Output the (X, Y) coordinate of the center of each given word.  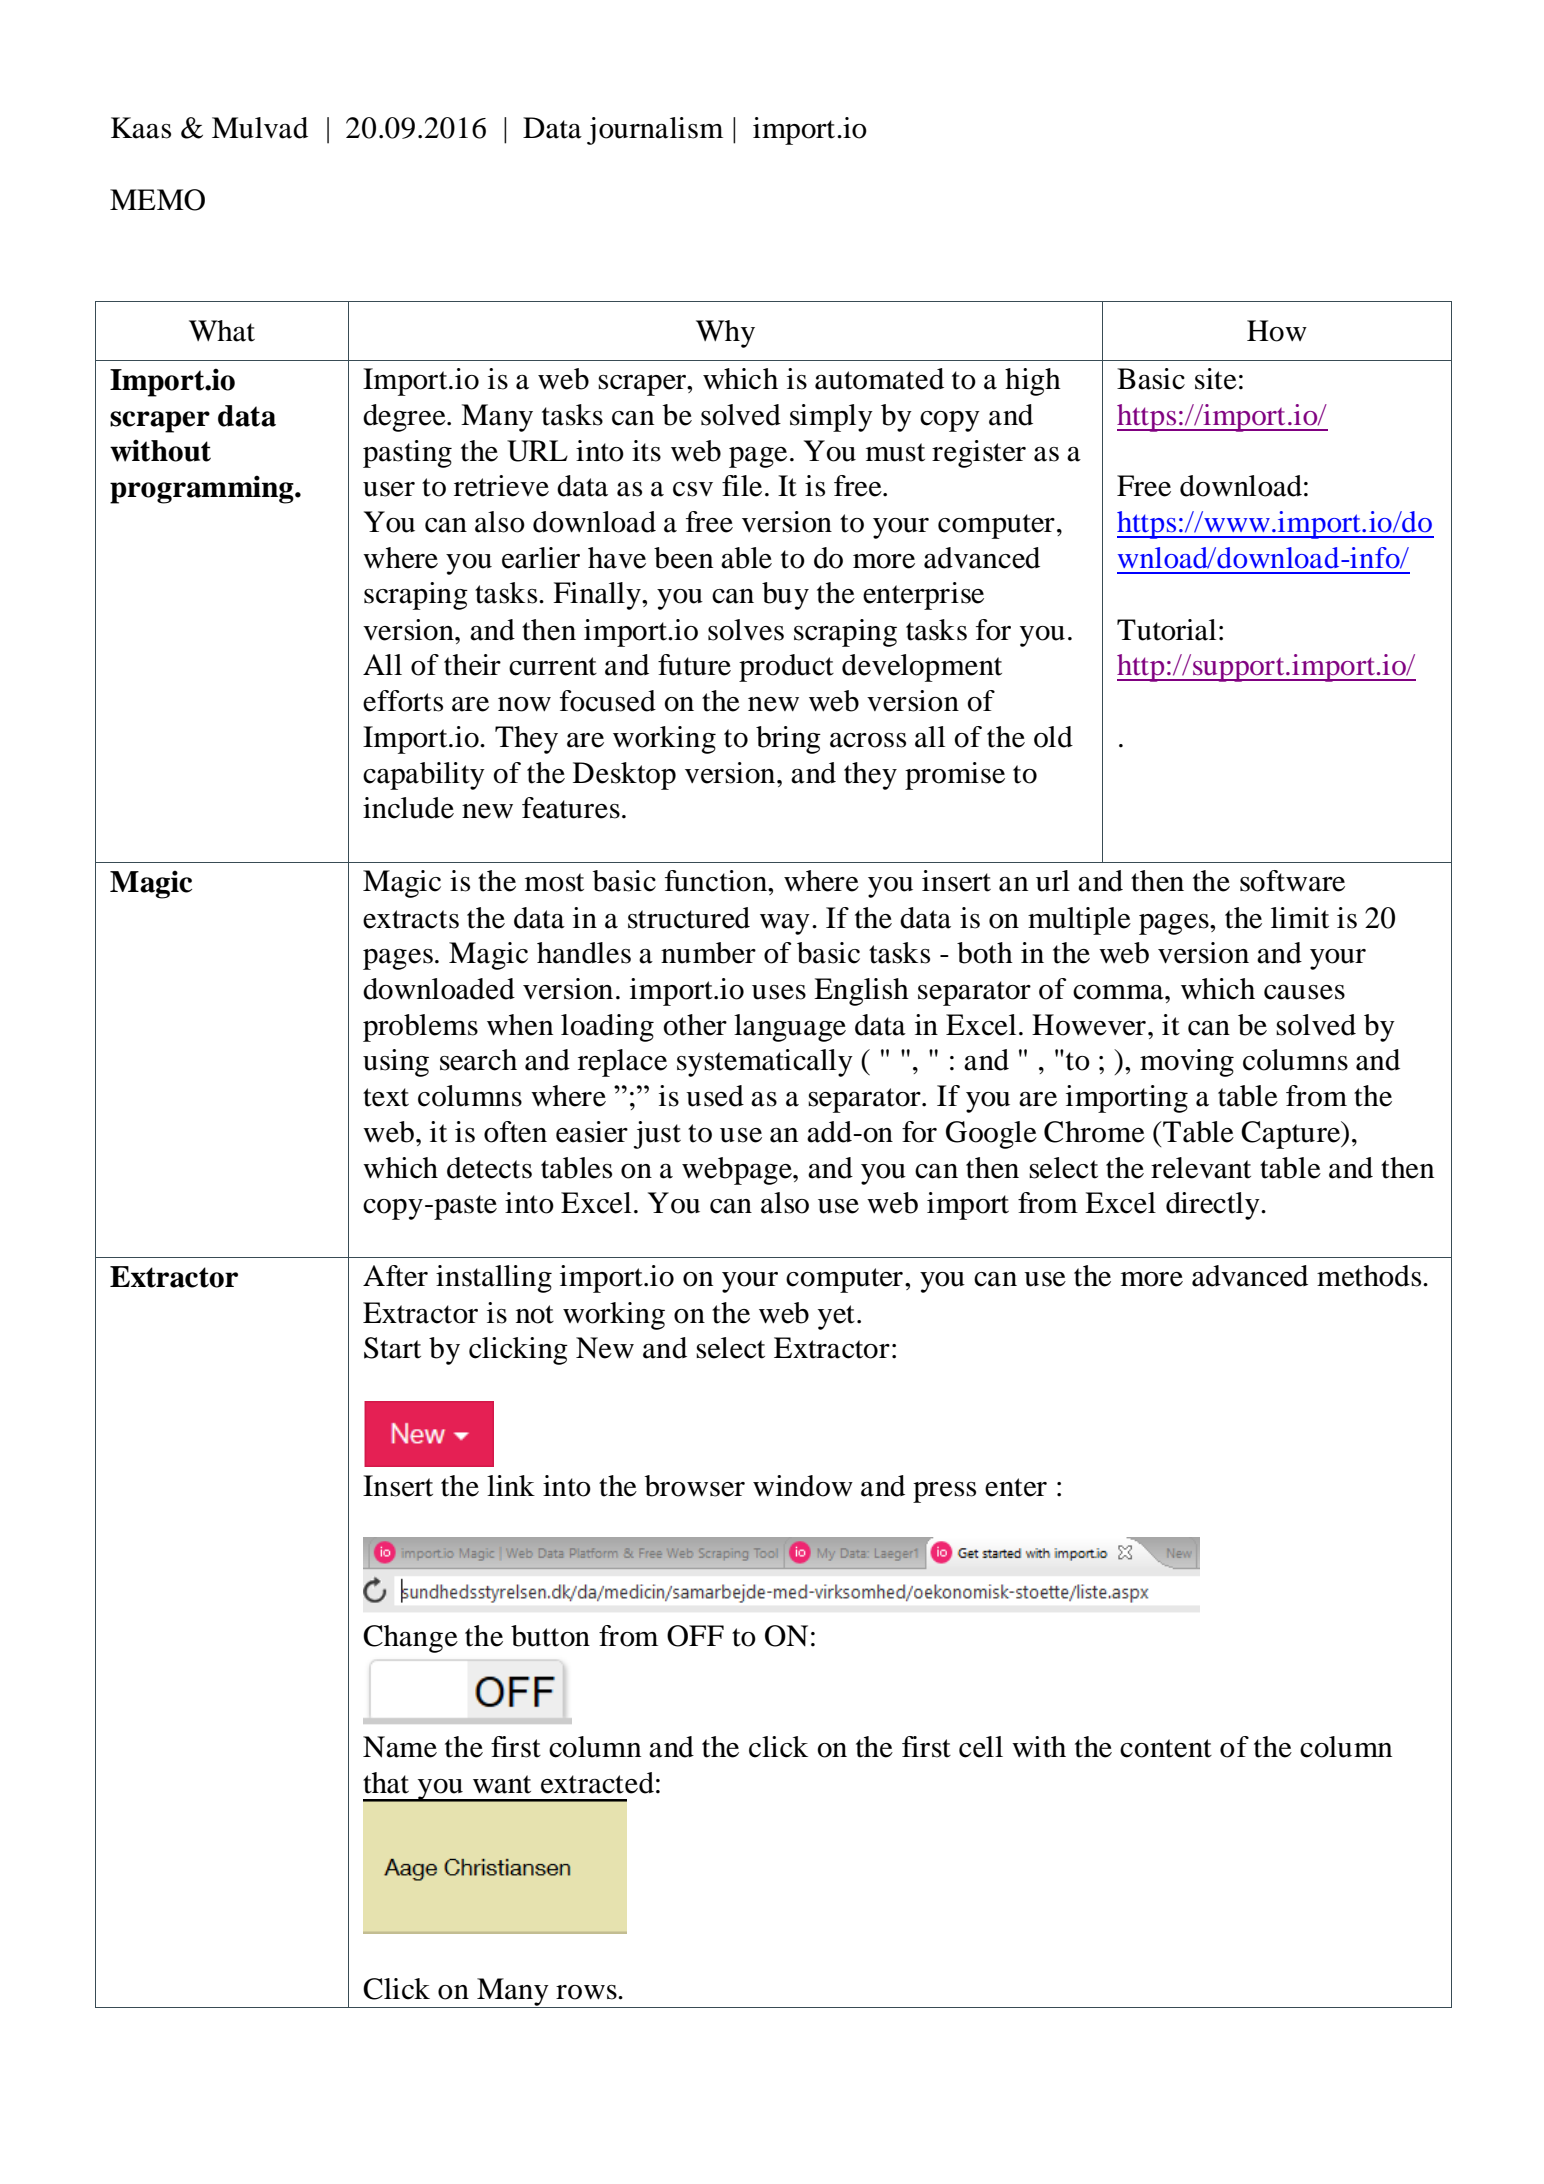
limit (1300, 918)
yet (836, 1317)
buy (785, 596)
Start (392, 1348)
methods (1370, 1276)
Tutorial (1166, 630)
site (1216, 379)
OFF (695, 1636)
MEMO (157, 200)
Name (400, 1747)
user (389, 489)
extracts (411, 919)
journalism (655, 131)
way (785, 924)
